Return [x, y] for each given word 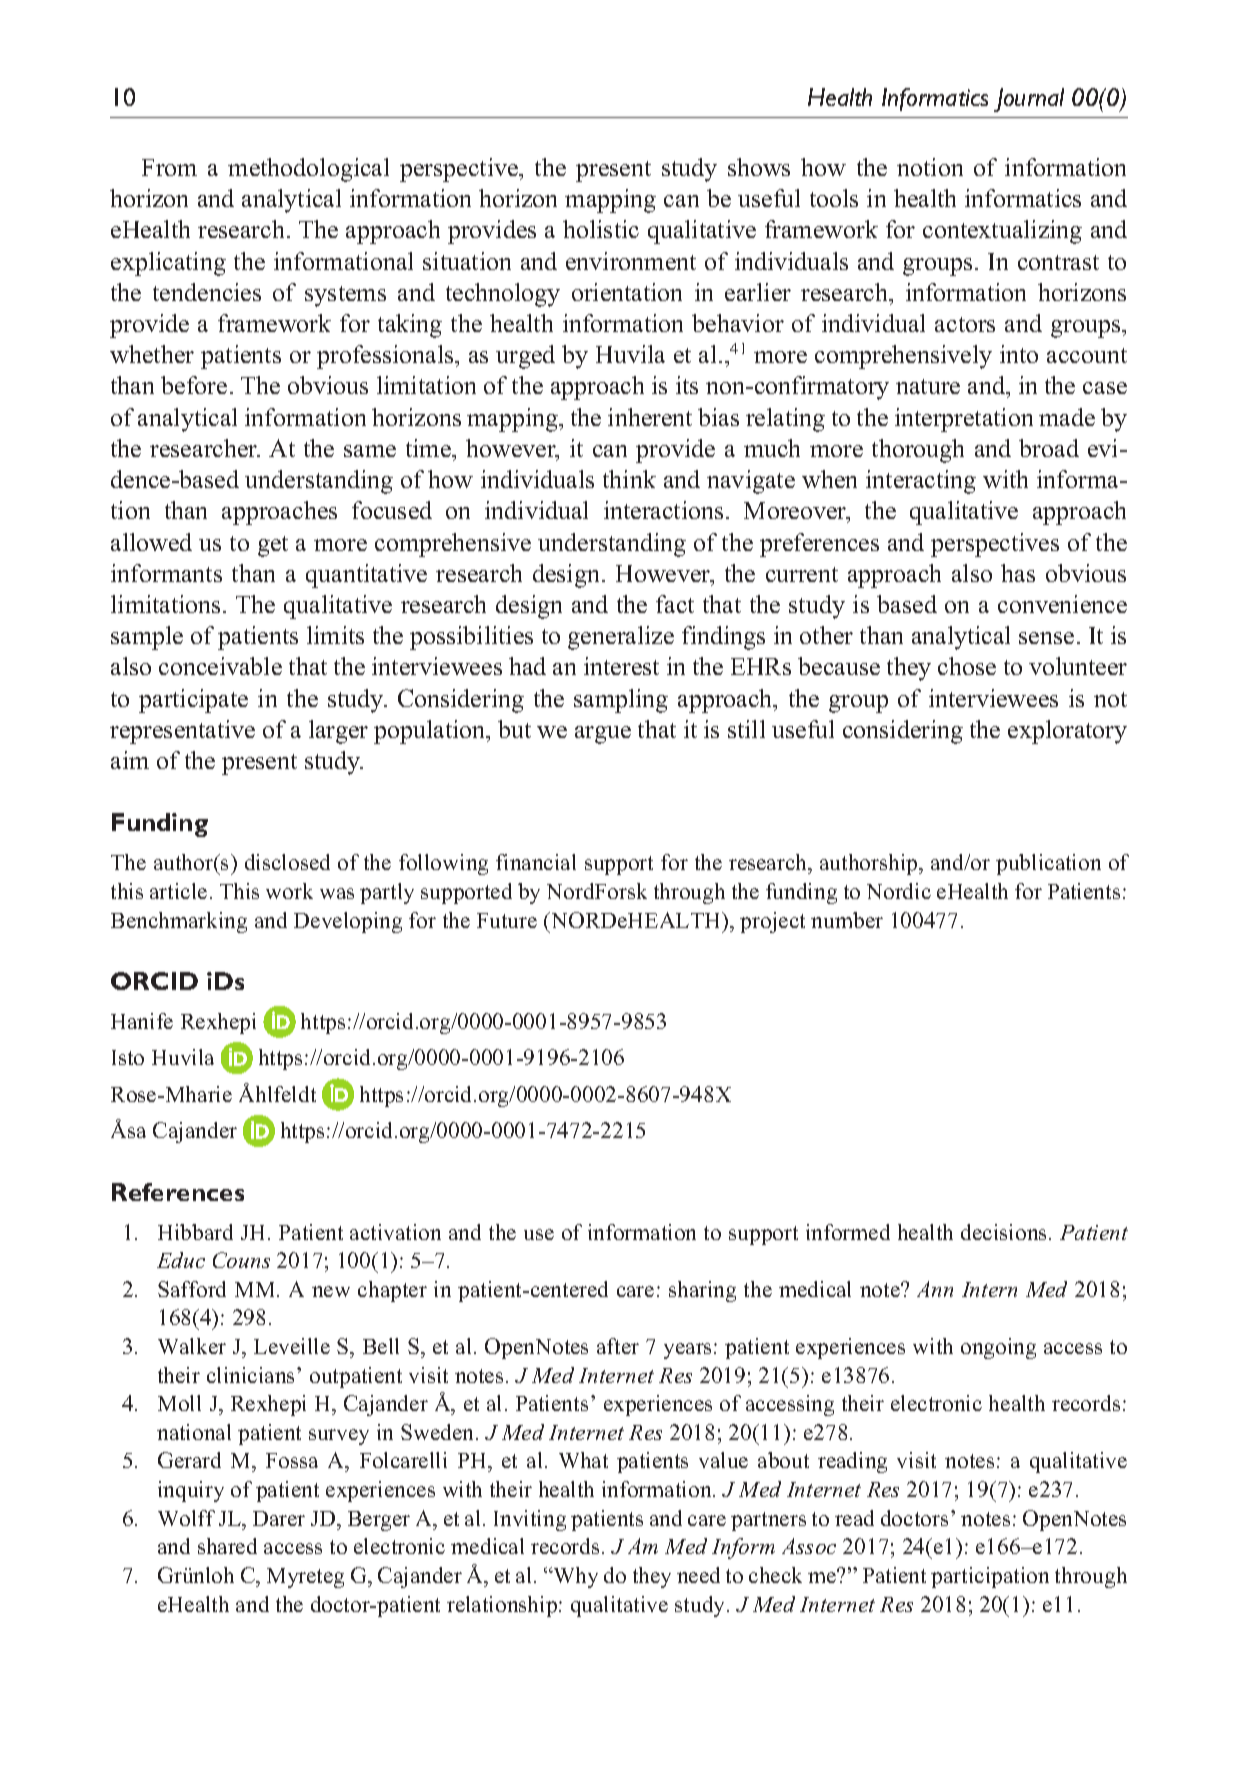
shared [227, 1546]
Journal [1029, 100]
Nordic [899, 891]
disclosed [287, 862]
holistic [601, 229]
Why [575, 1577]
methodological [308, 170]
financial [536, 862]
